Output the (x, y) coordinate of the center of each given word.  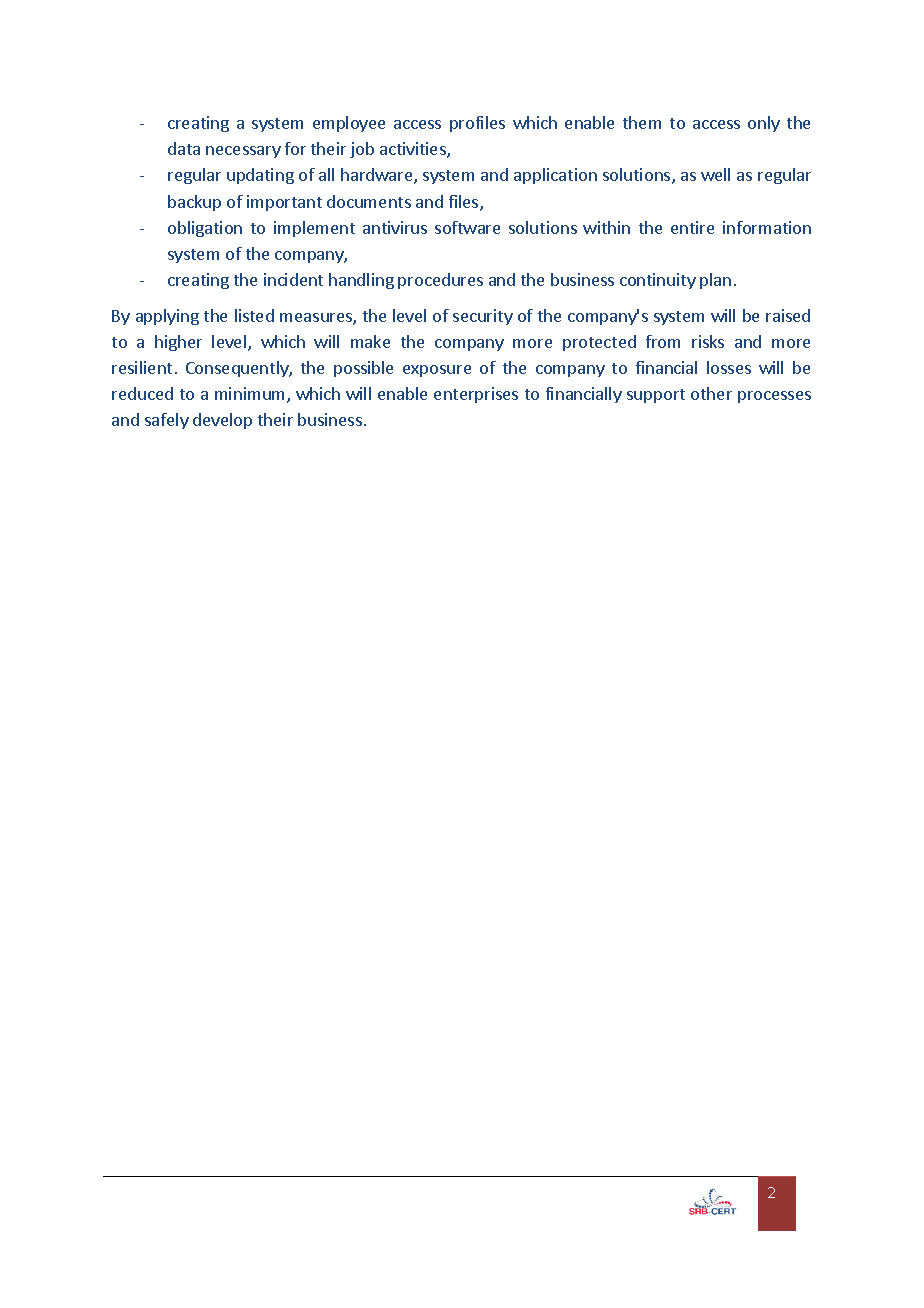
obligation (205, 229)
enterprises (476, 395)
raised (788, 315)
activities (414, 150)
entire (692, 227)
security (483, 317)
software (467, 227)
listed (254, 315)
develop (222, 421)
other (711, 393)
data (184, 148)
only (764, 124)
